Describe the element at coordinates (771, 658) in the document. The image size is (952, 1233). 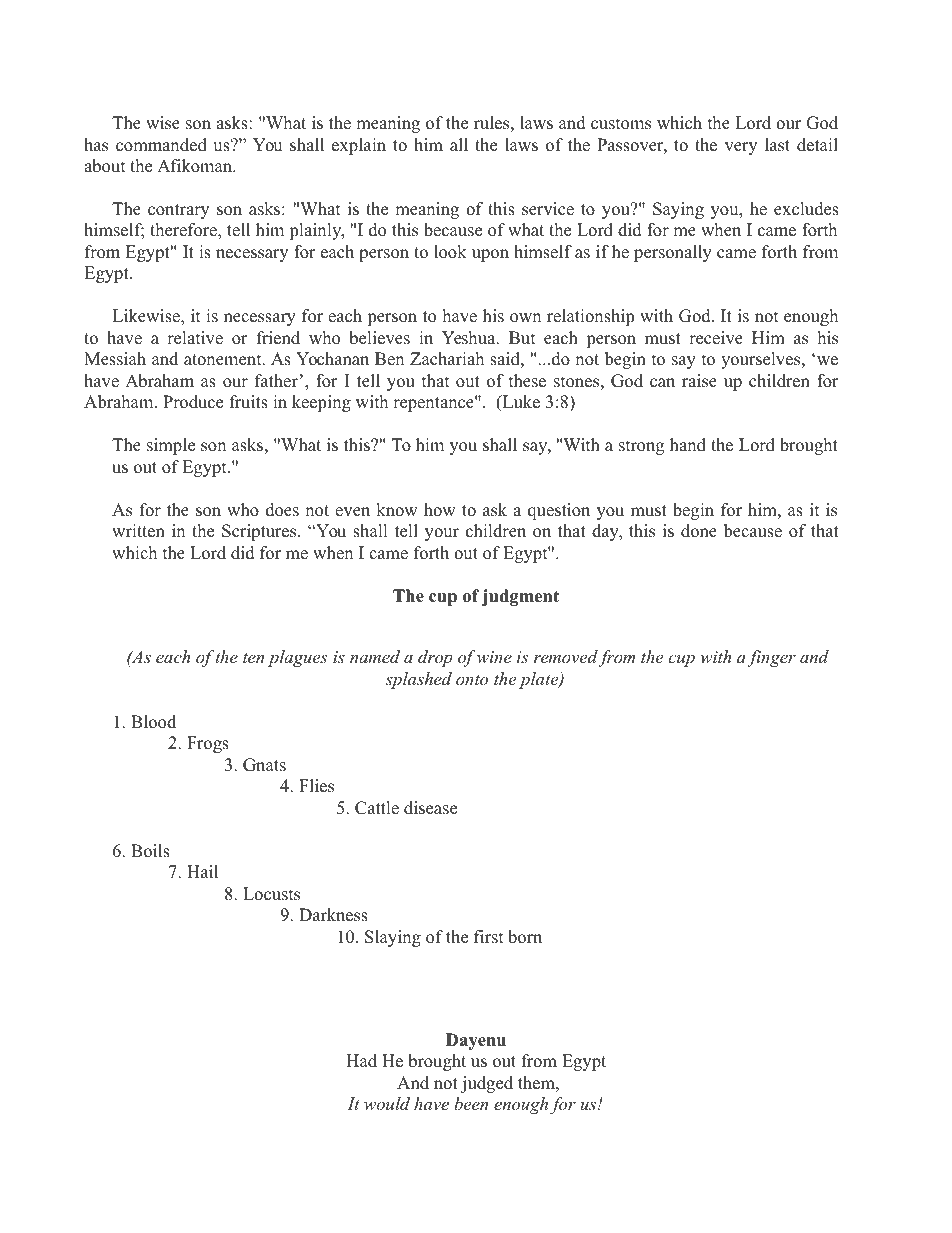
I see `finger` at that location.
